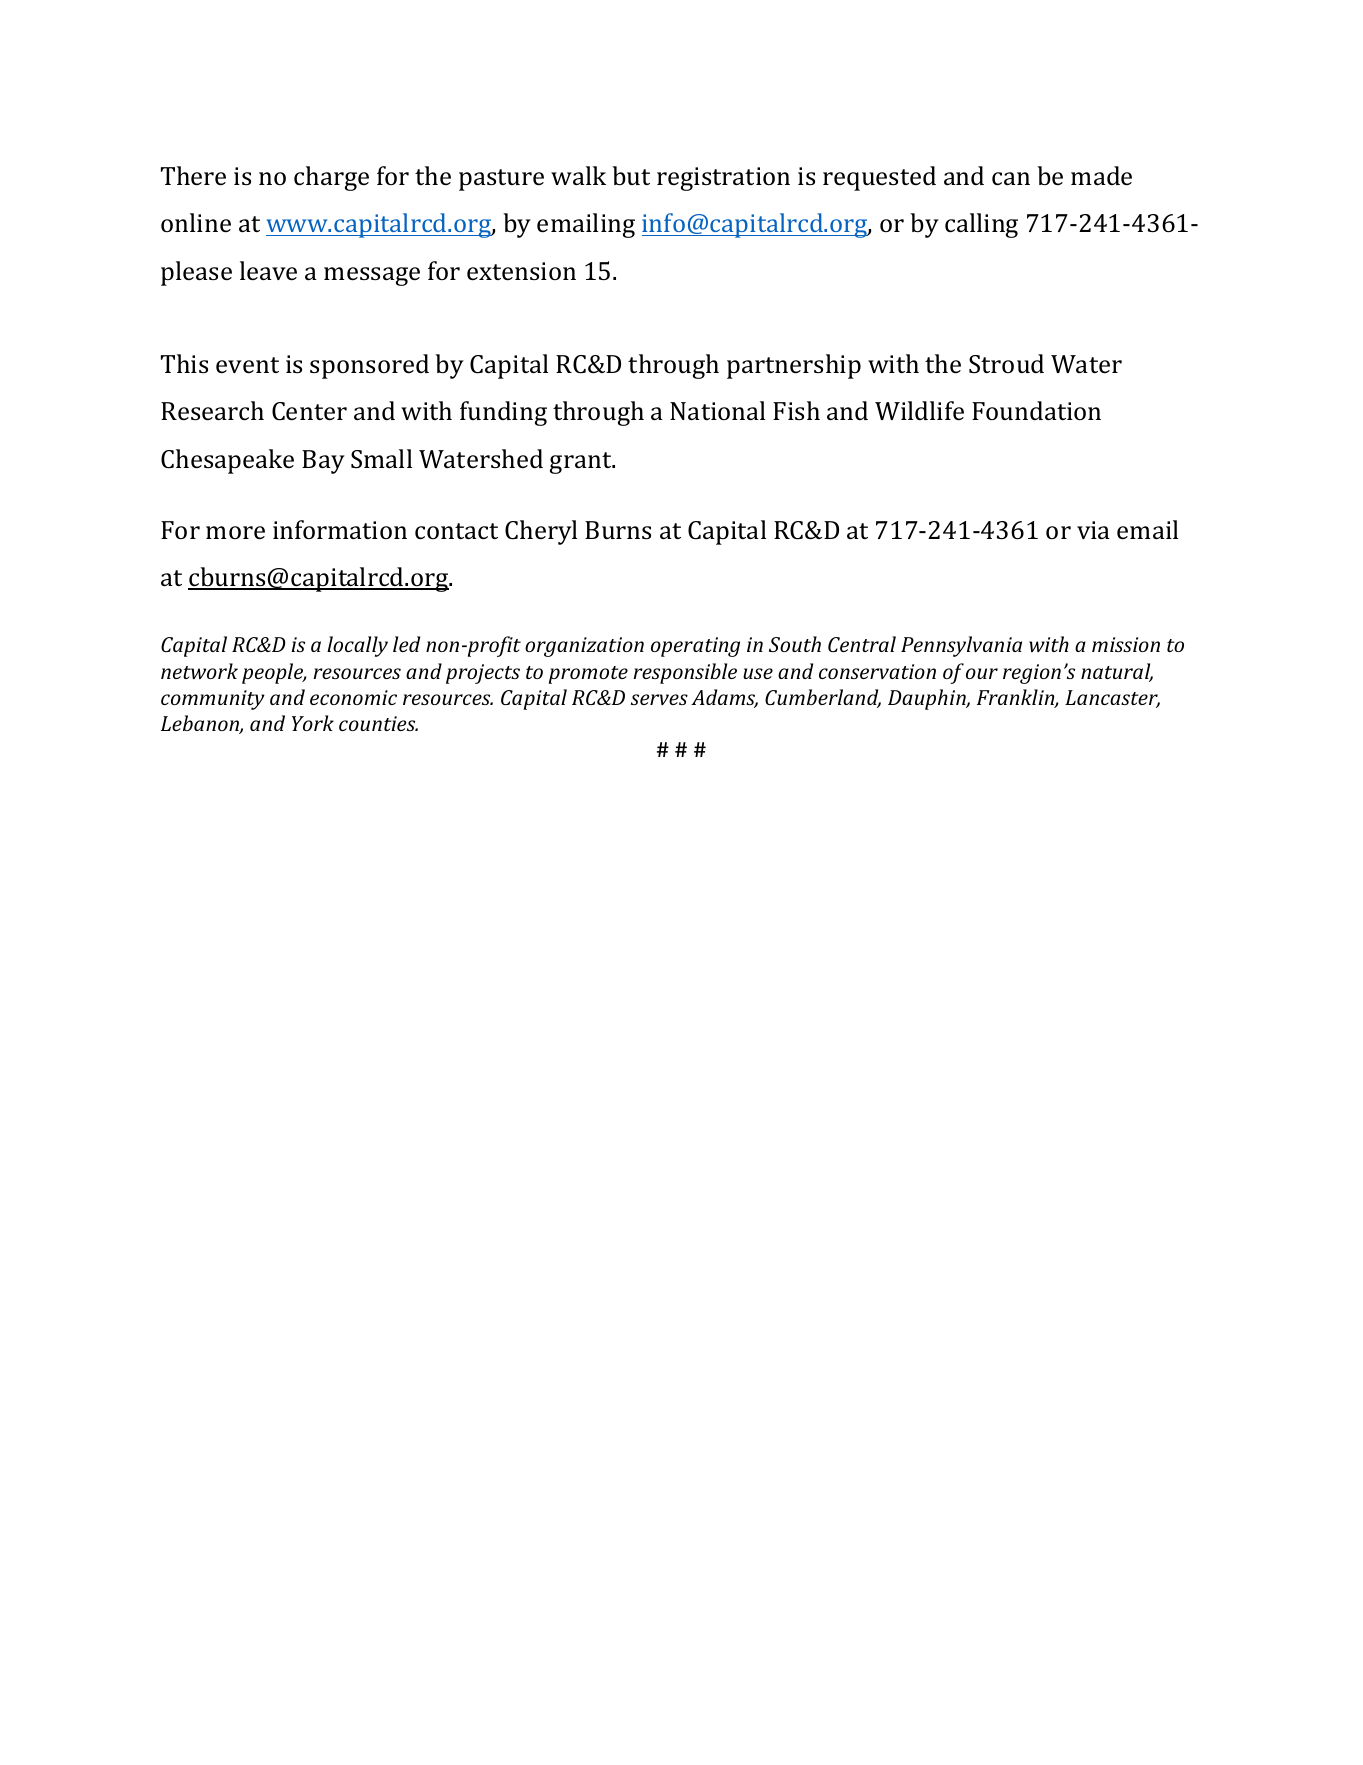 The width and height of the document is (1363, 1765). I want to click on via, so click(1093, 530).
